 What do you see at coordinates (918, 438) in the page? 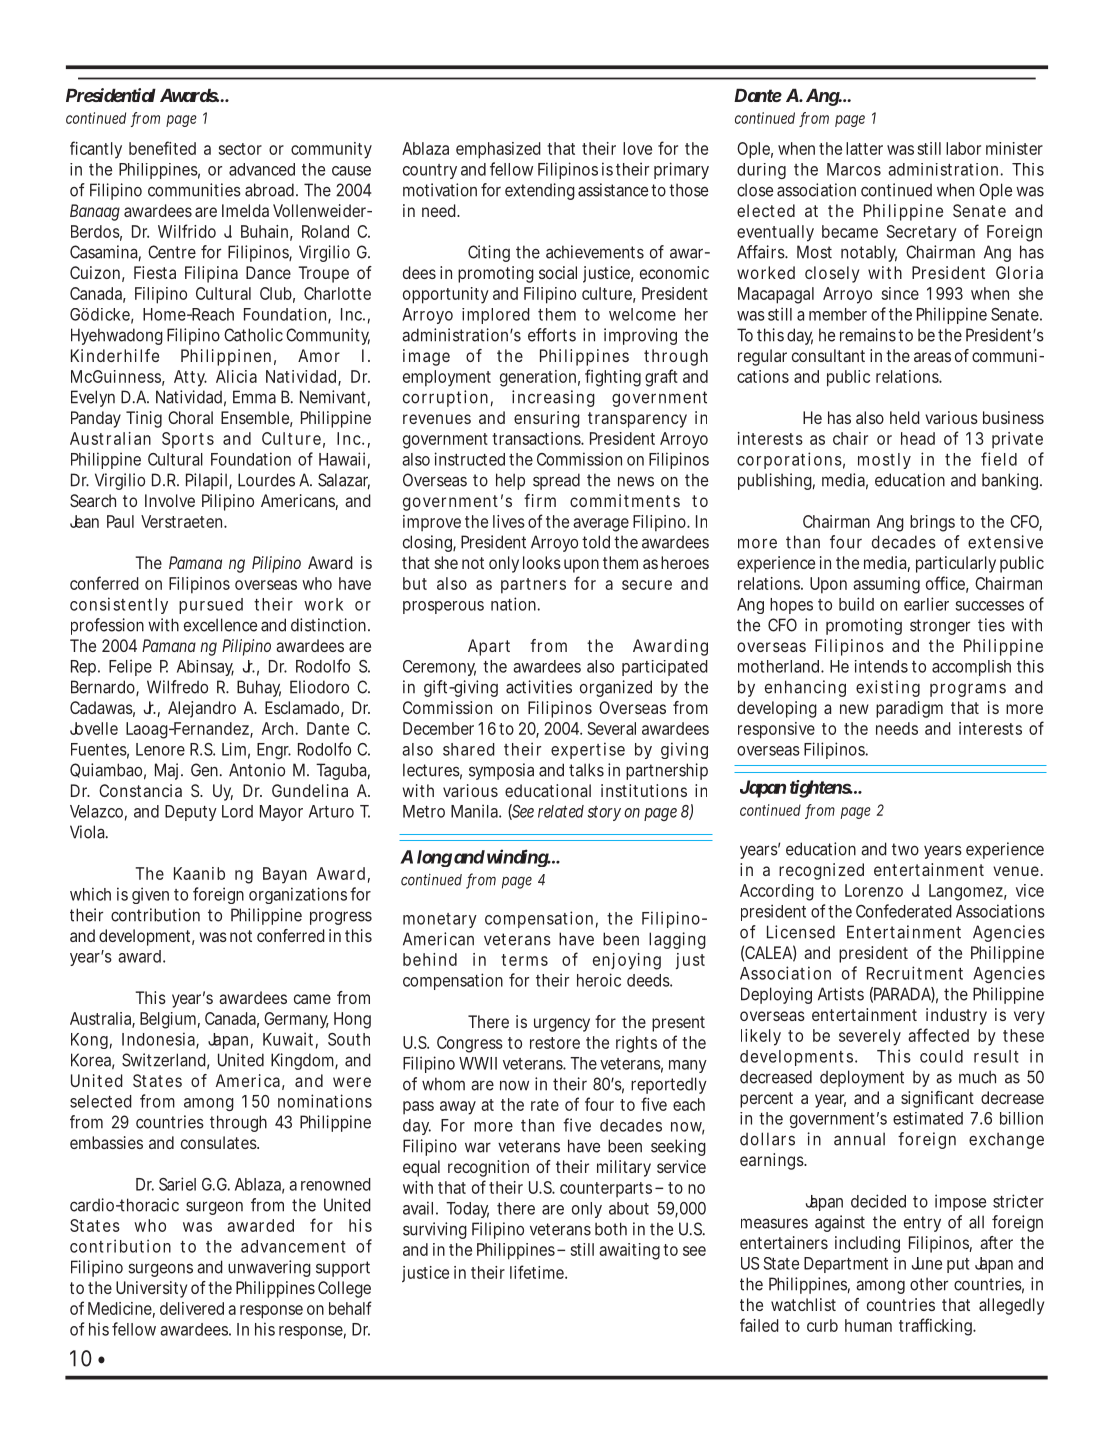
I see `head` at bounding box center [918, 438].
